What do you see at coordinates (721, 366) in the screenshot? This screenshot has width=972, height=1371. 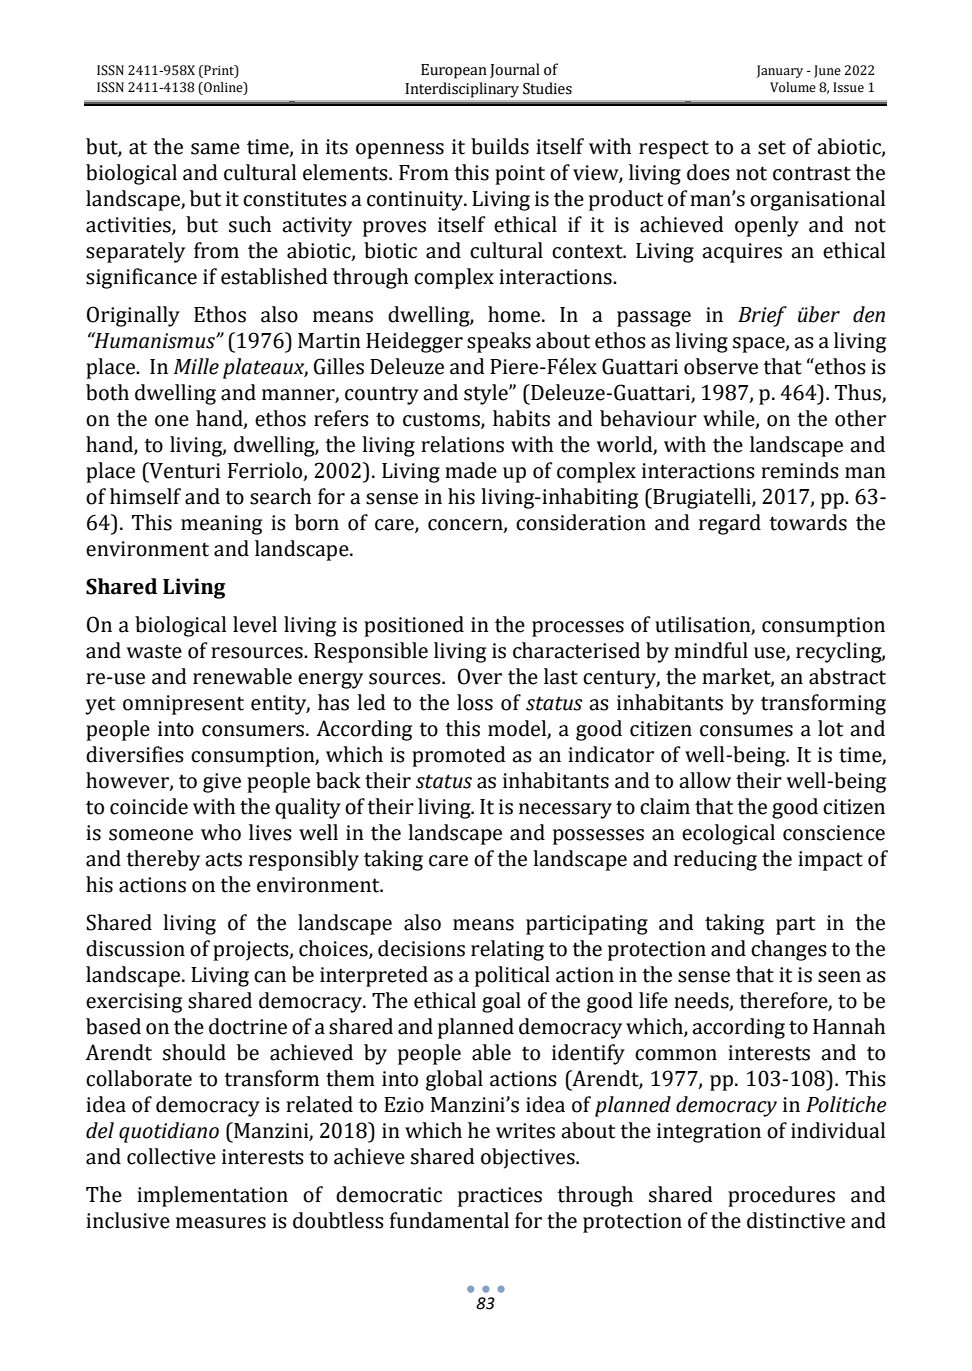 I see `observe` at bounding box center [721, 366].
